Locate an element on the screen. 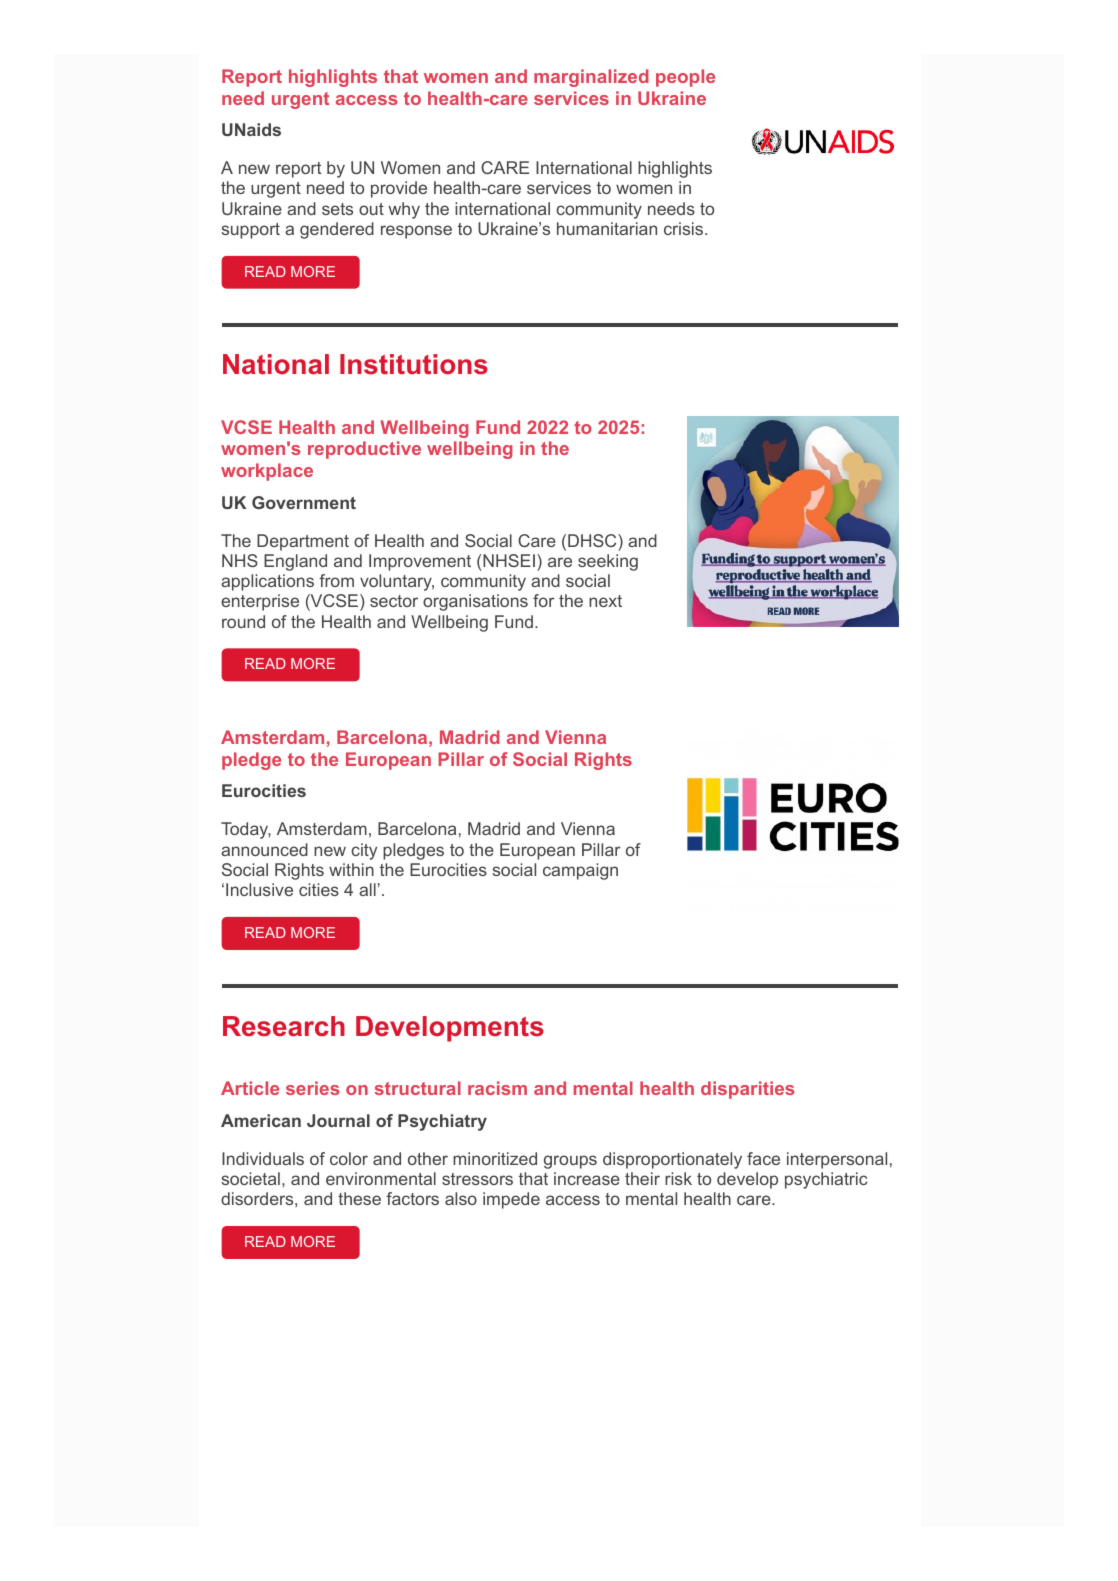 This screenshot has width=1118, height=1581. Government is located at coordinates (304, 502).
